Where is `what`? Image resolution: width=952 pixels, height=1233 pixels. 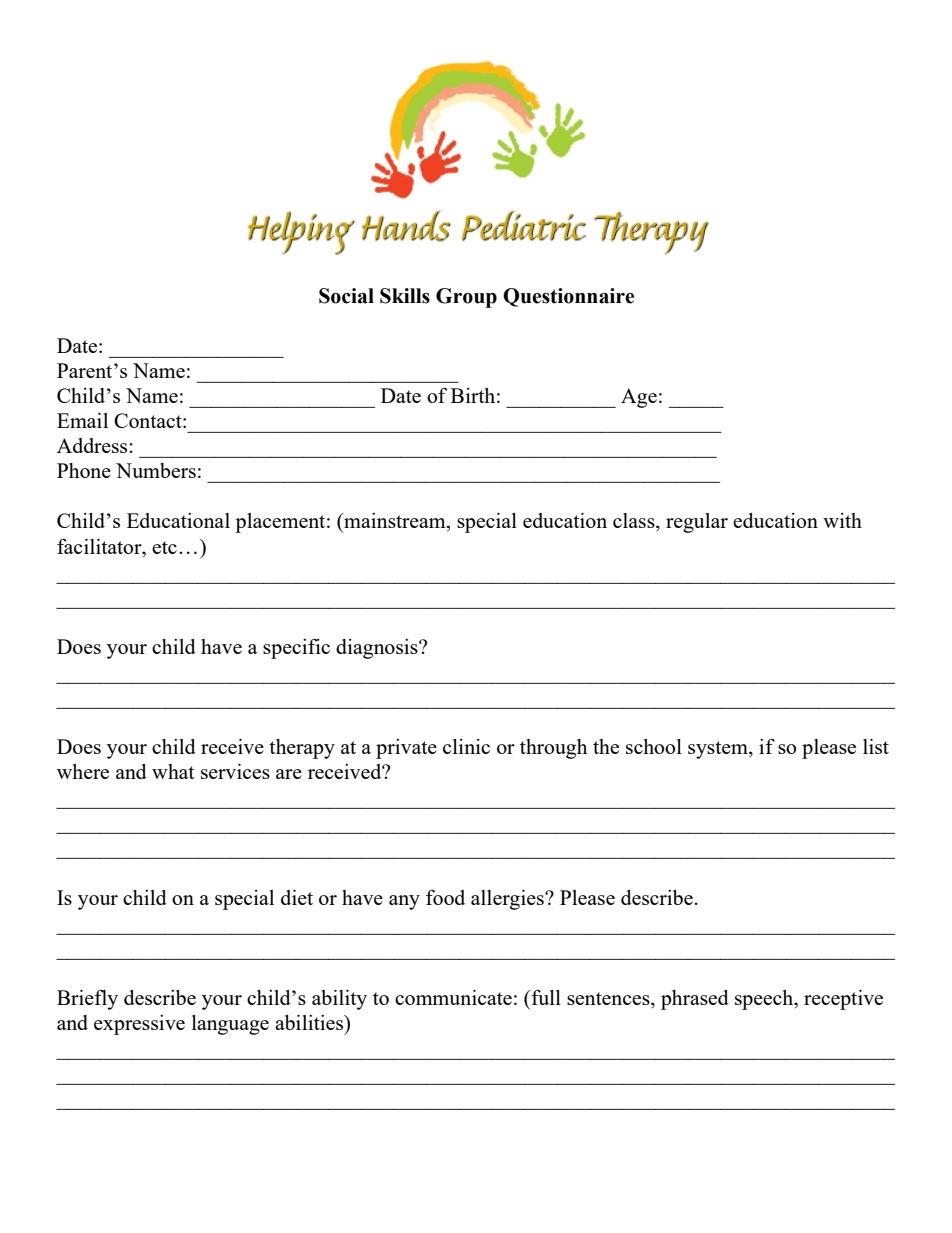
what is located at coordinates (173, 771).
